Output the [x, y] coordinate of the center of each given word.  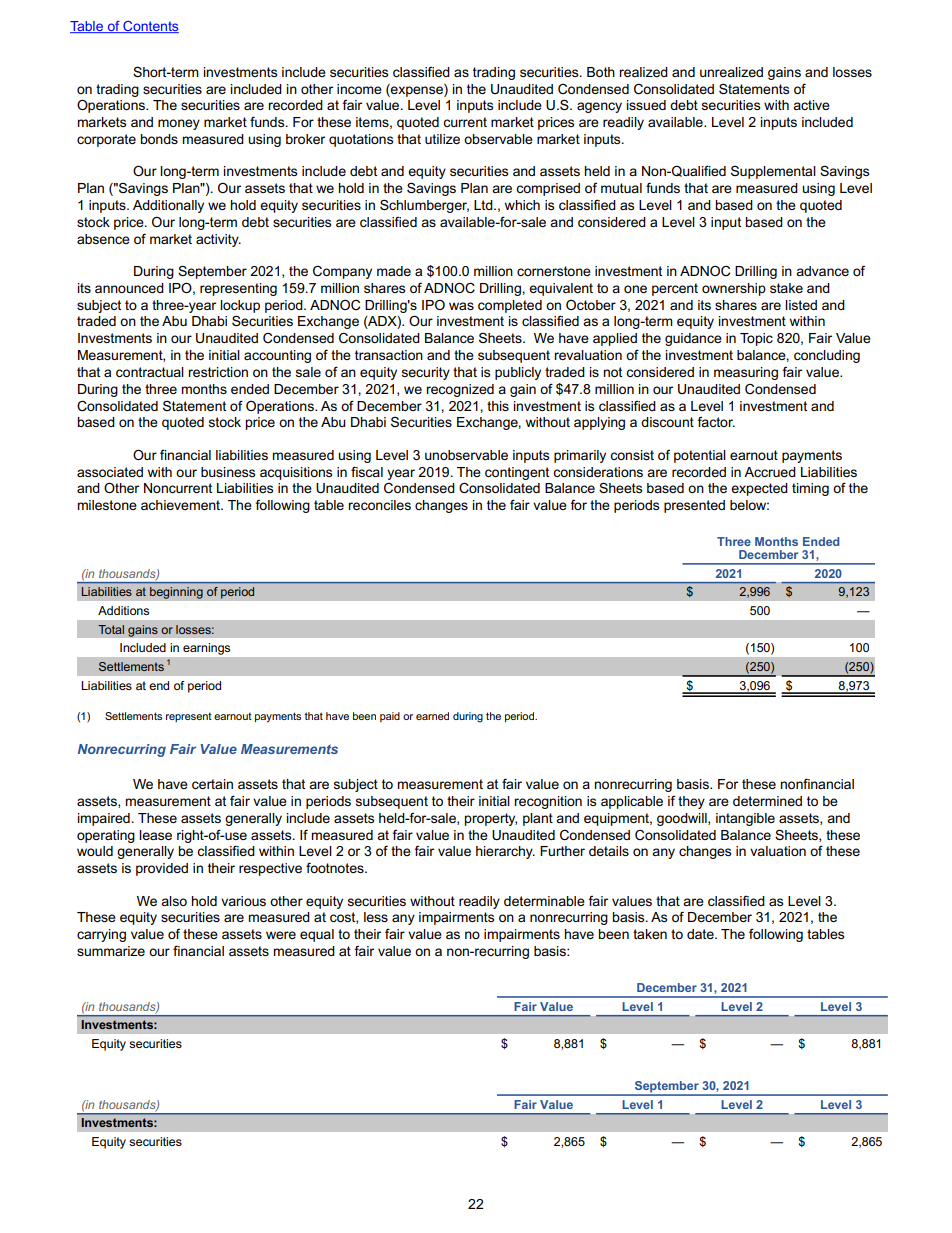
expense [417, 90]
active [811, 105]
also [174, 901]
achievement [182, 505]
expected [759, 489]
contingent [517, 473]
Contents [150, 27]
